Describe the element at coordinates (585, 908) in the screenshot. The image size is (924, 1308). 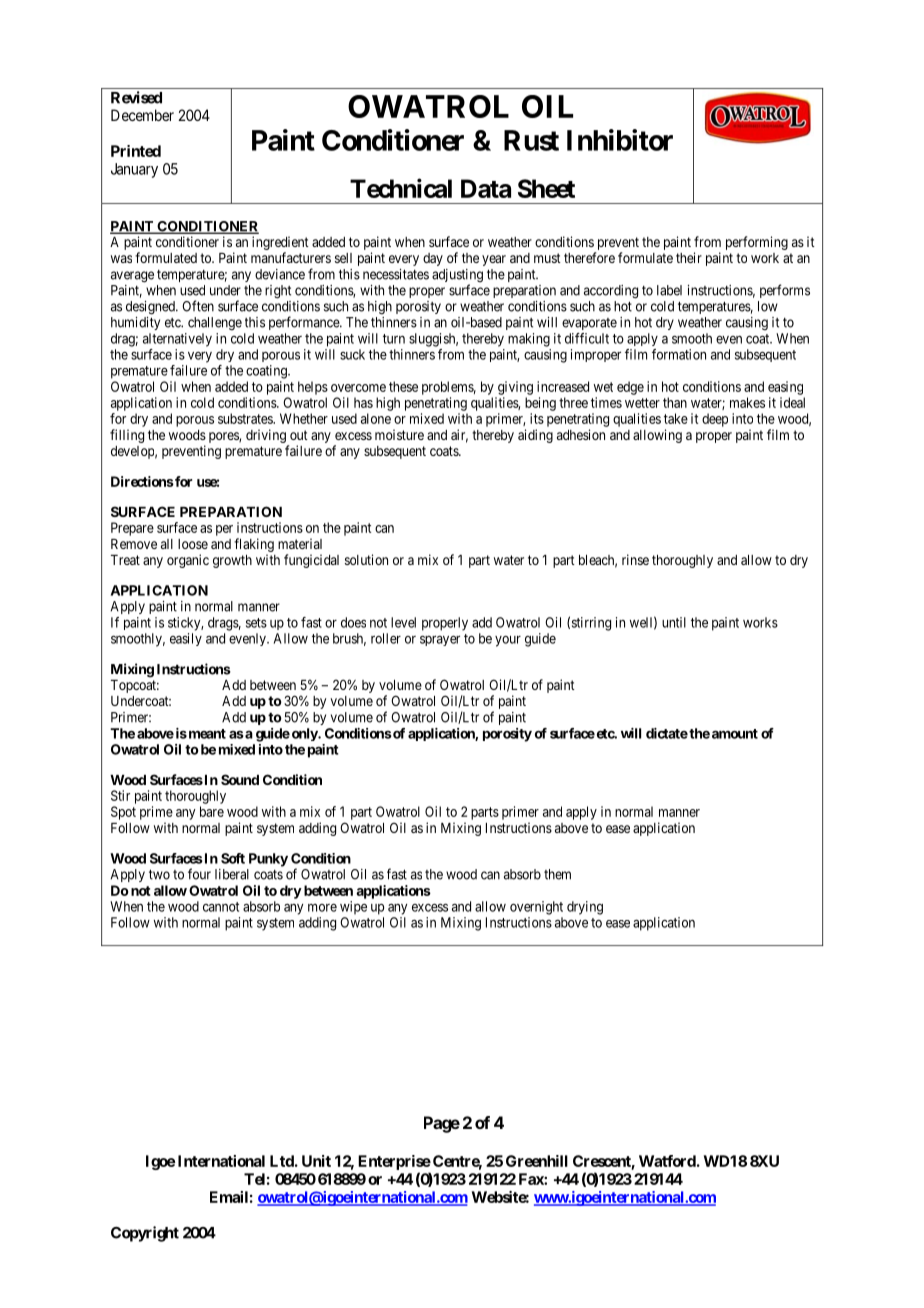
I see `drying` at that location.
